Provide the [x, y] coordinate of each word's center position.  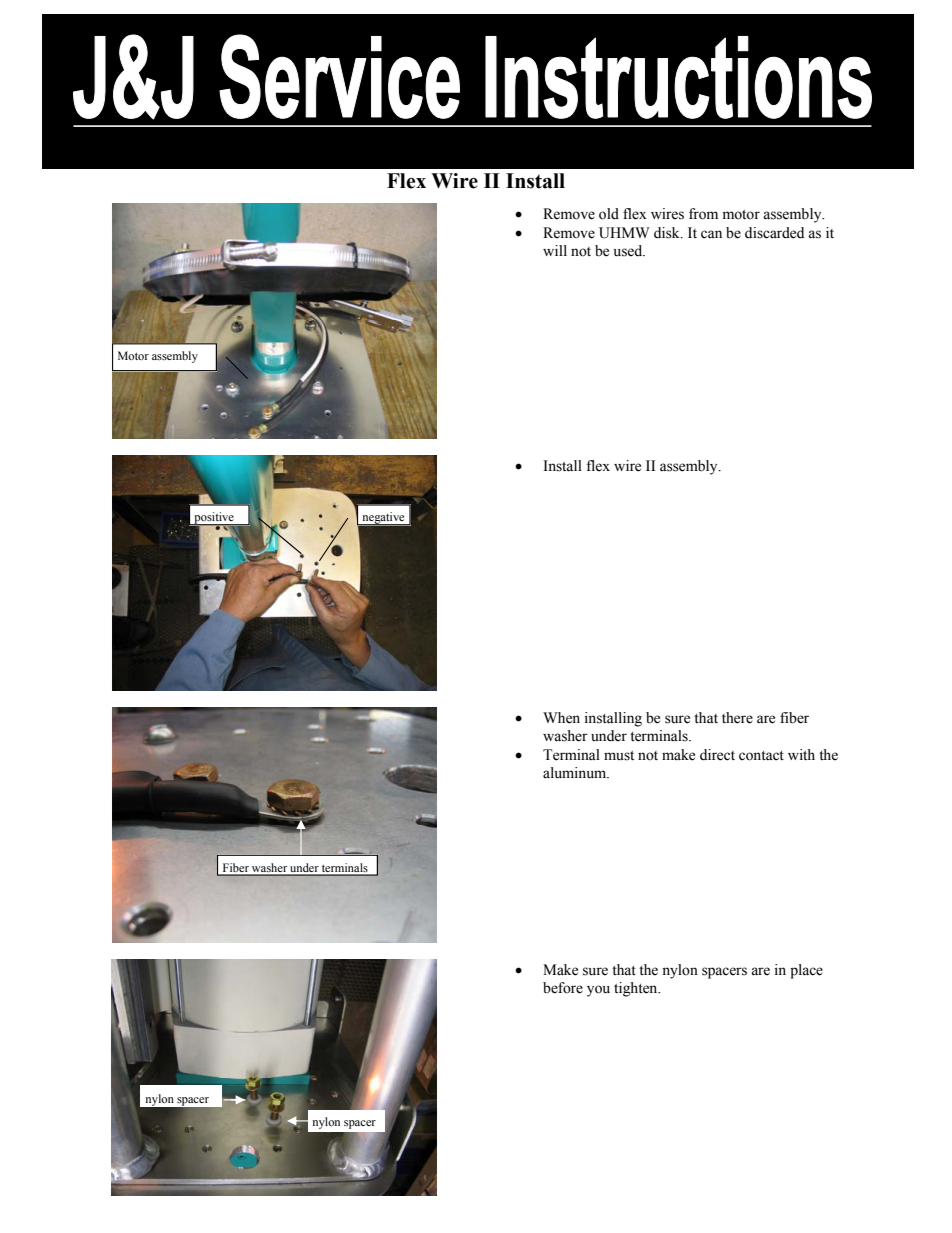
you [598, 991]
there [737, 718]
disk [668, 233]
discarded [774, 233]
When [561, 718]
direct [717, 755]
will [555, 250]
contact [761, 756]
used [629, 251]
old [609, 214]
